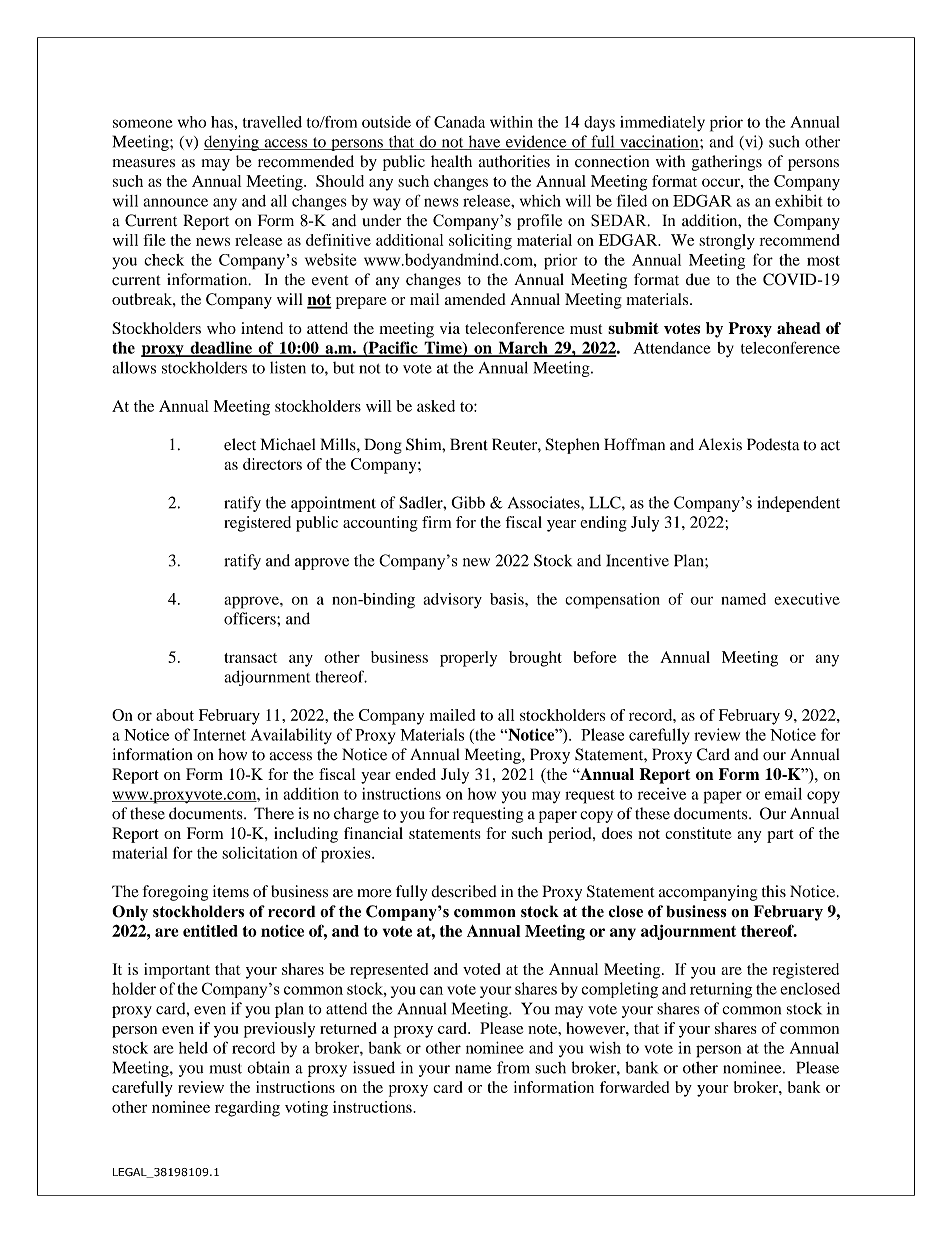 Image resolution: width=952 pixels, height=1233 pixels. What do you see at coordinates (193, 1048) in the image?
I see `held` at bounding box center [193, 1048].
